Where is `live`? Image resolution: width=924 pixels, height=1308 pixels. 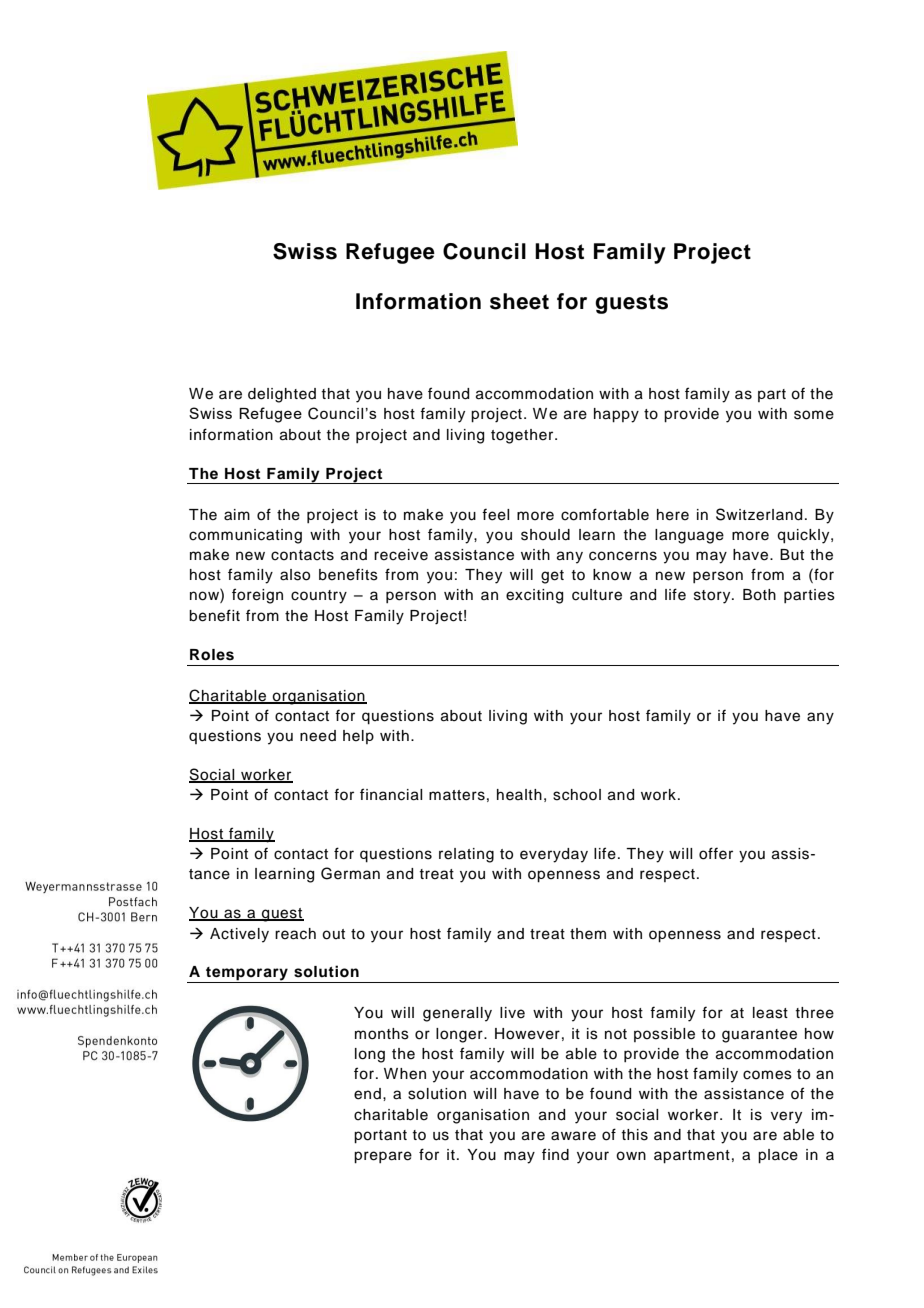 live is located at coordinates (512, 1013).
